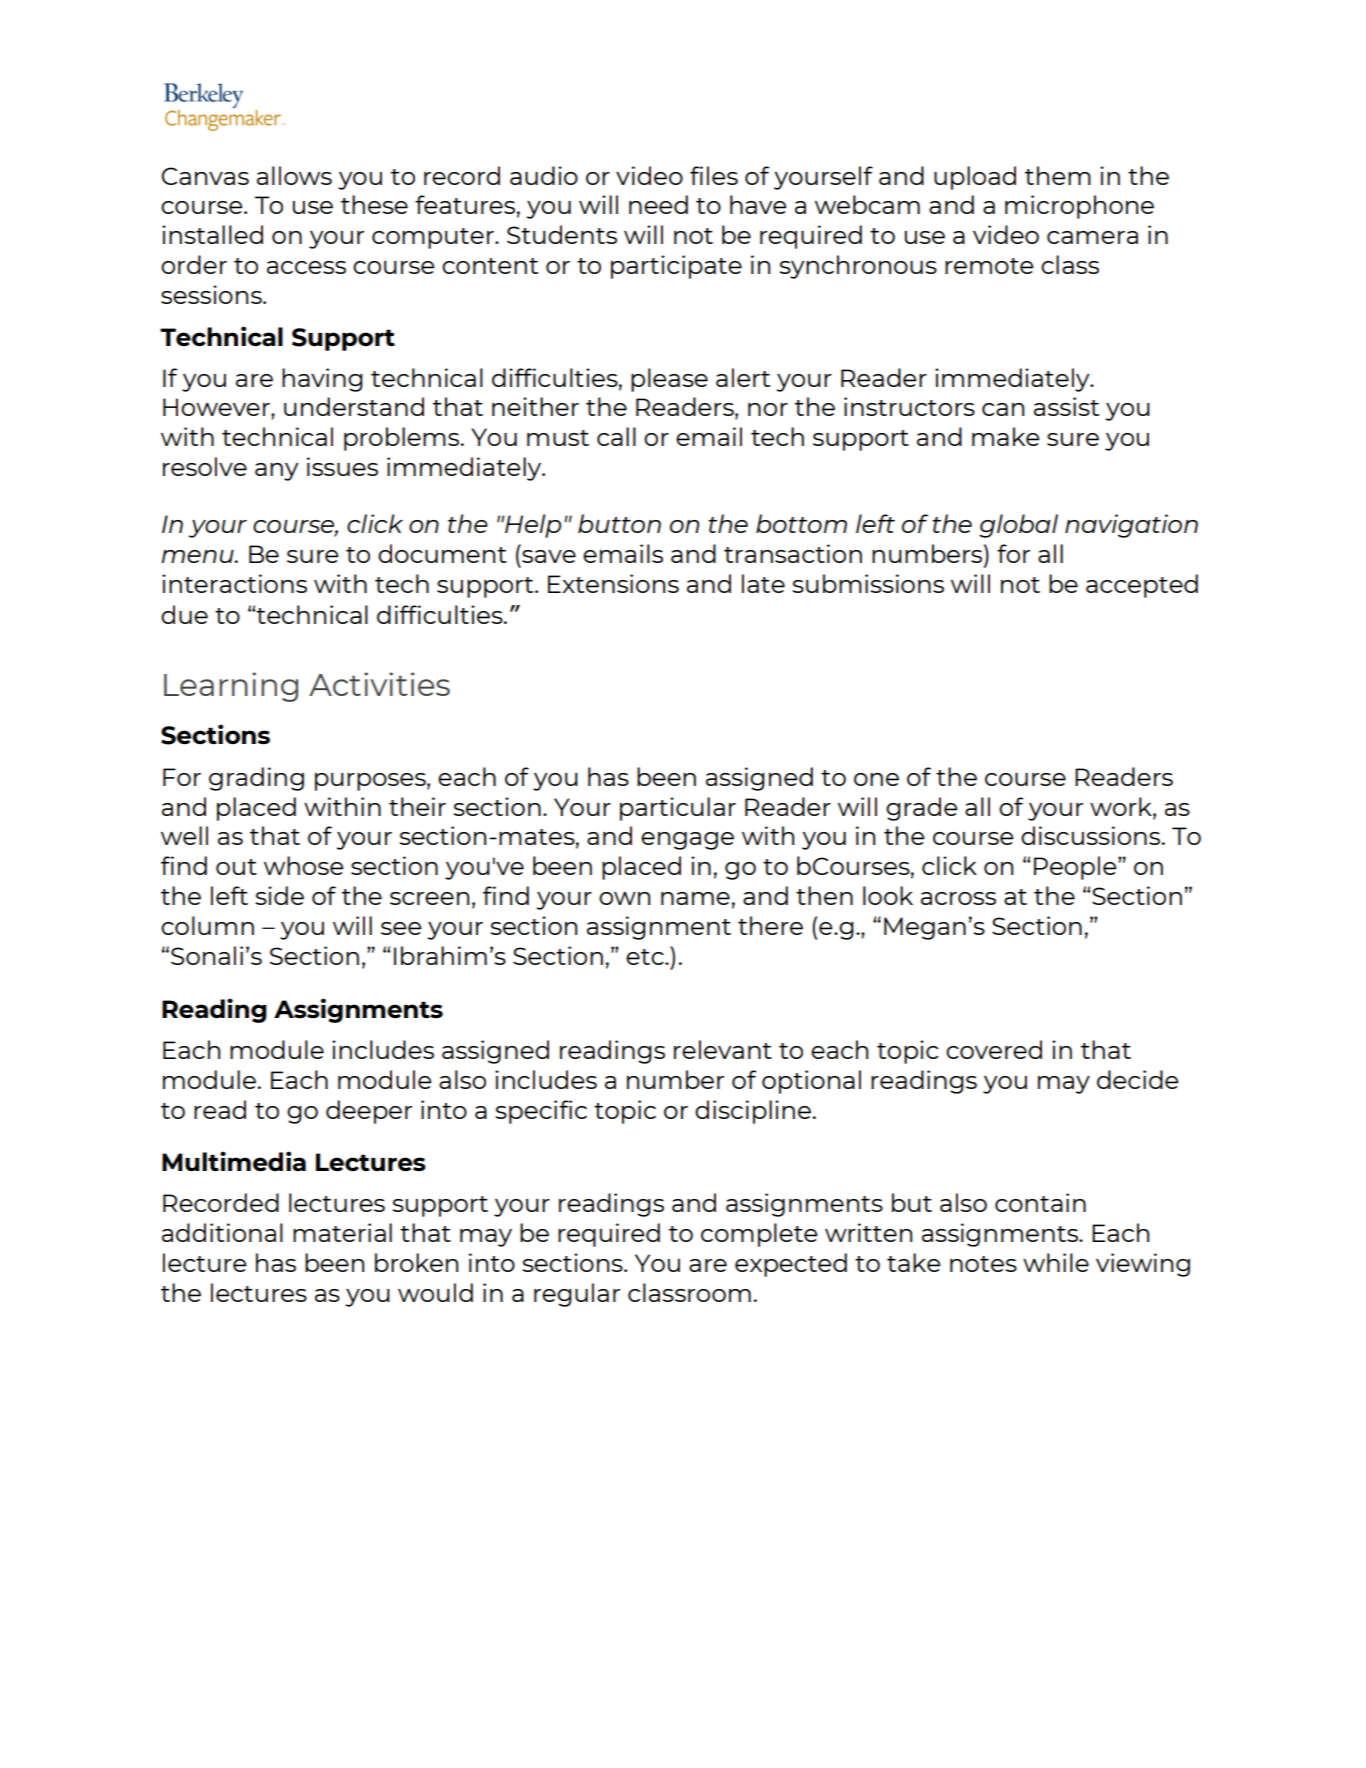 This screenshot has width=1366, height=1768. I want to click on side, so click(279, 895).
